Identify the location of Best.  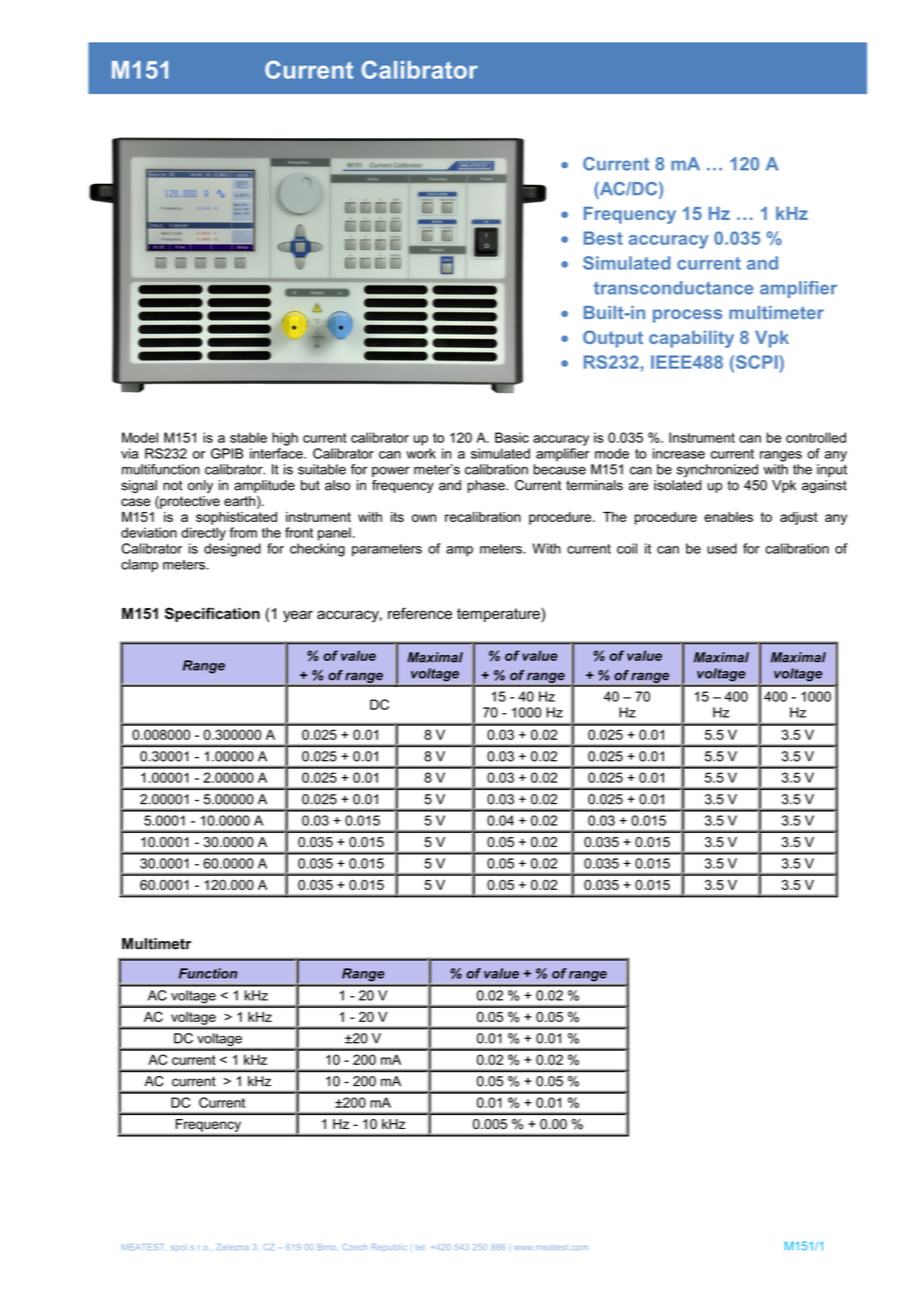
(603, 238).
